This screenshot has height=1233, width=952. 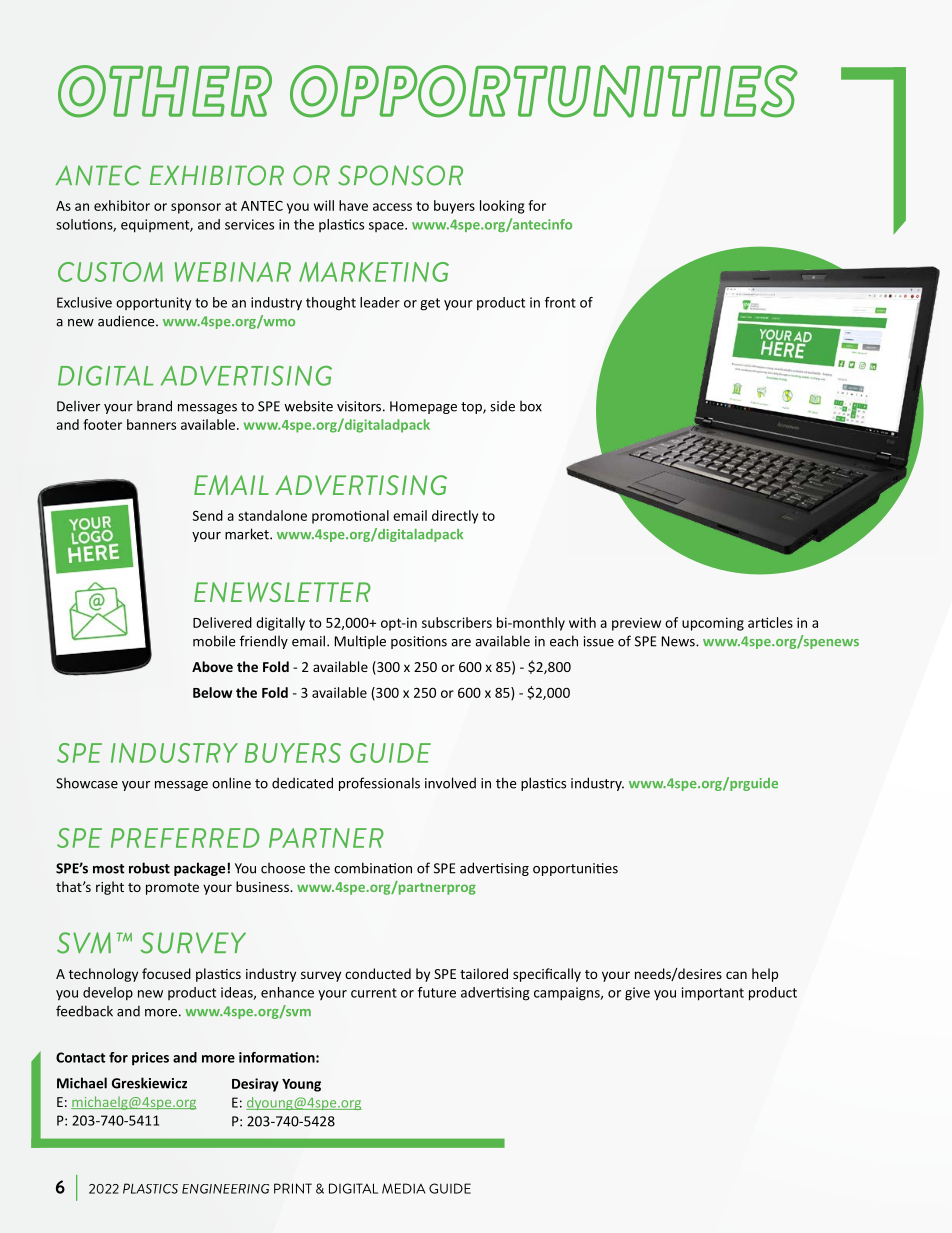 I want to click on looking, so click(x=502, y=207).
